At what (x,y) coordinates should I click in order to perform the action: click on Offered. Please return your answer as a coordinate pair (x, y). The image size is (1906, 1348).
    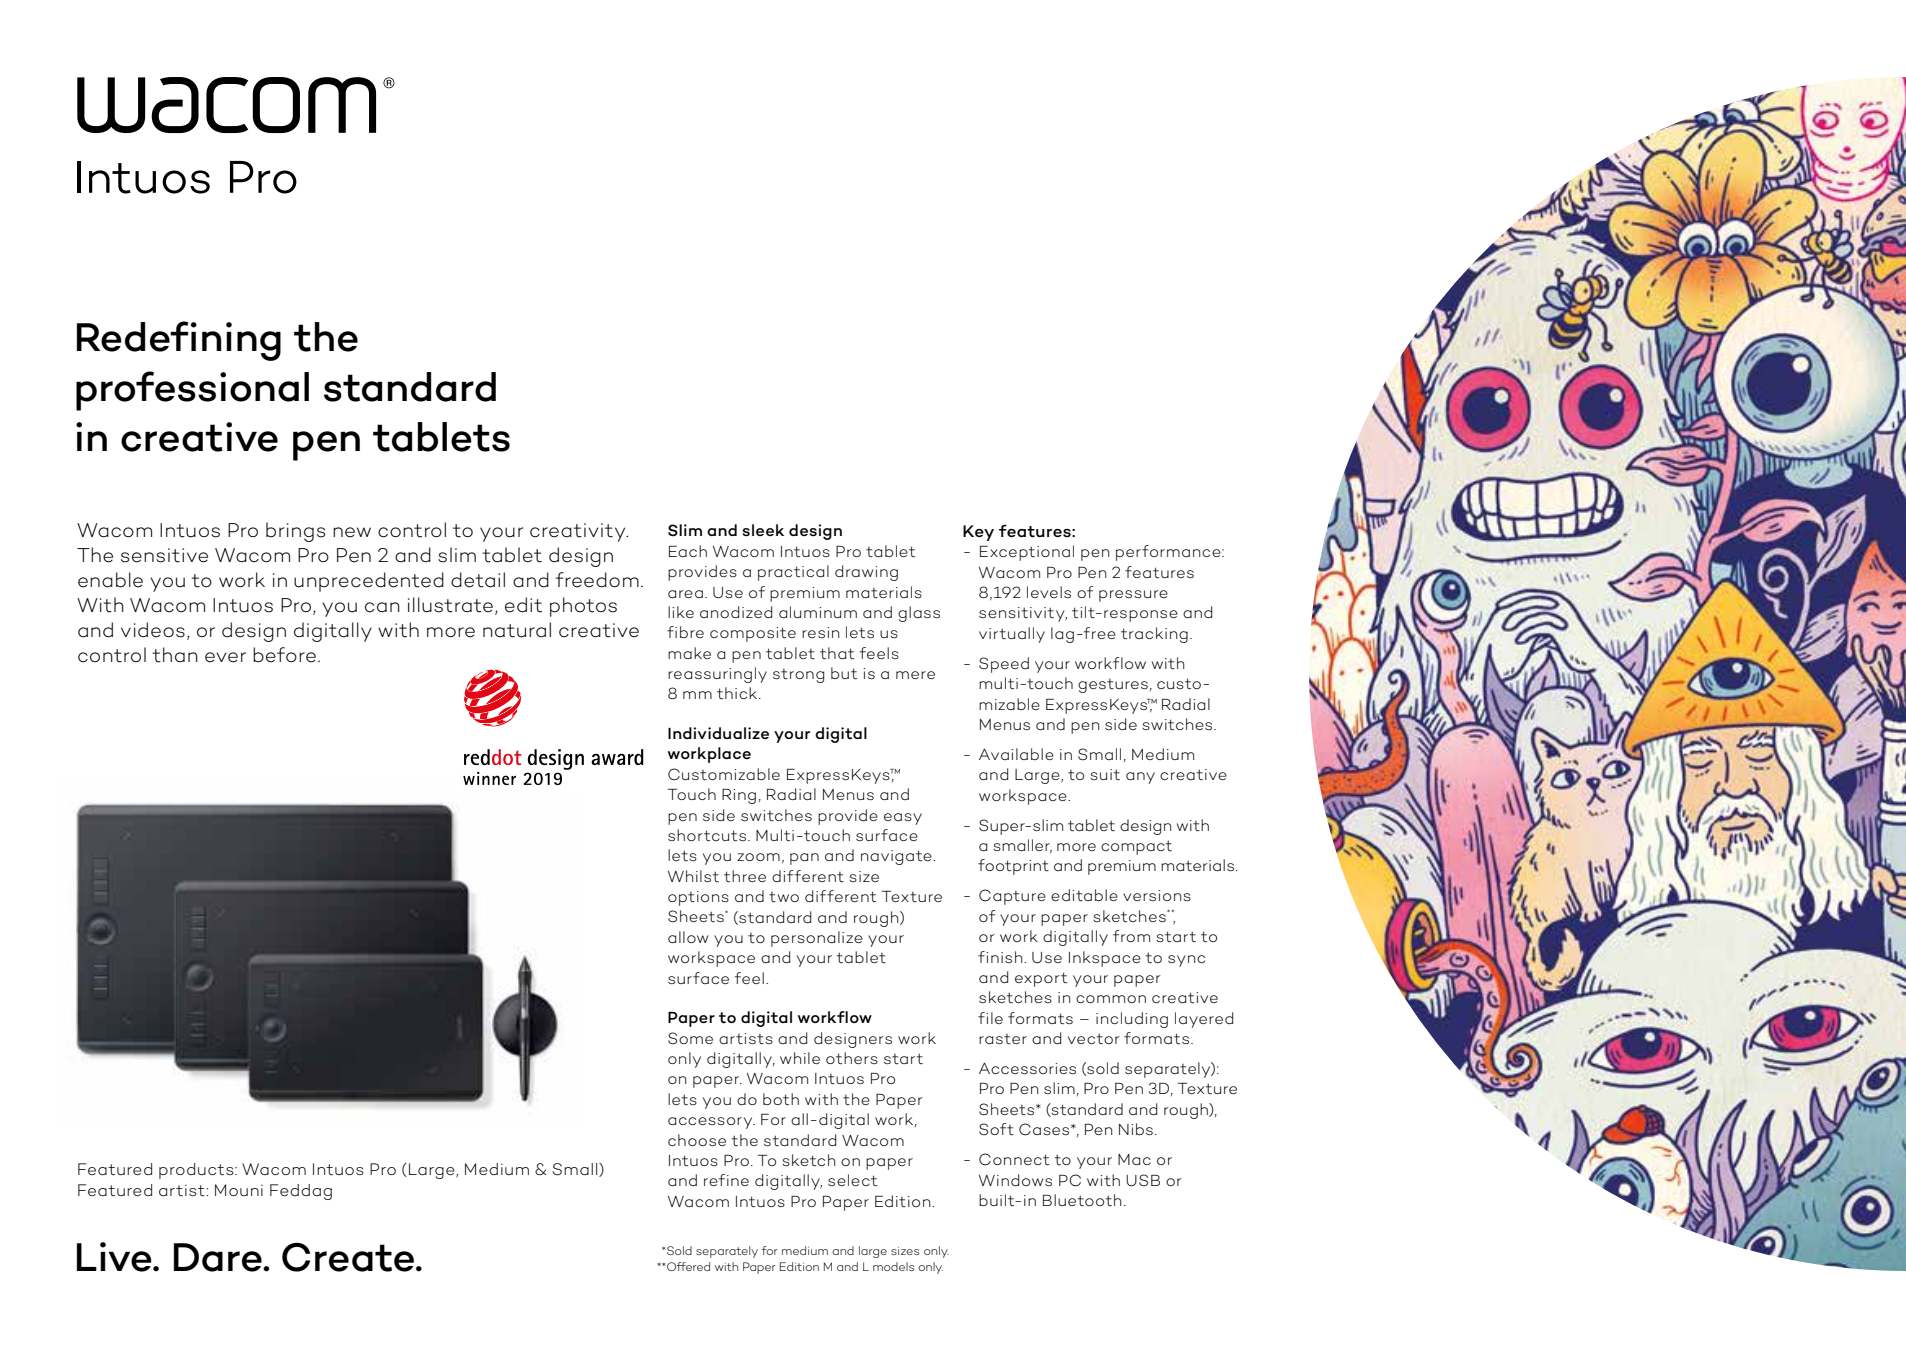
    Looking at the image, I should click on (687, 1266).
